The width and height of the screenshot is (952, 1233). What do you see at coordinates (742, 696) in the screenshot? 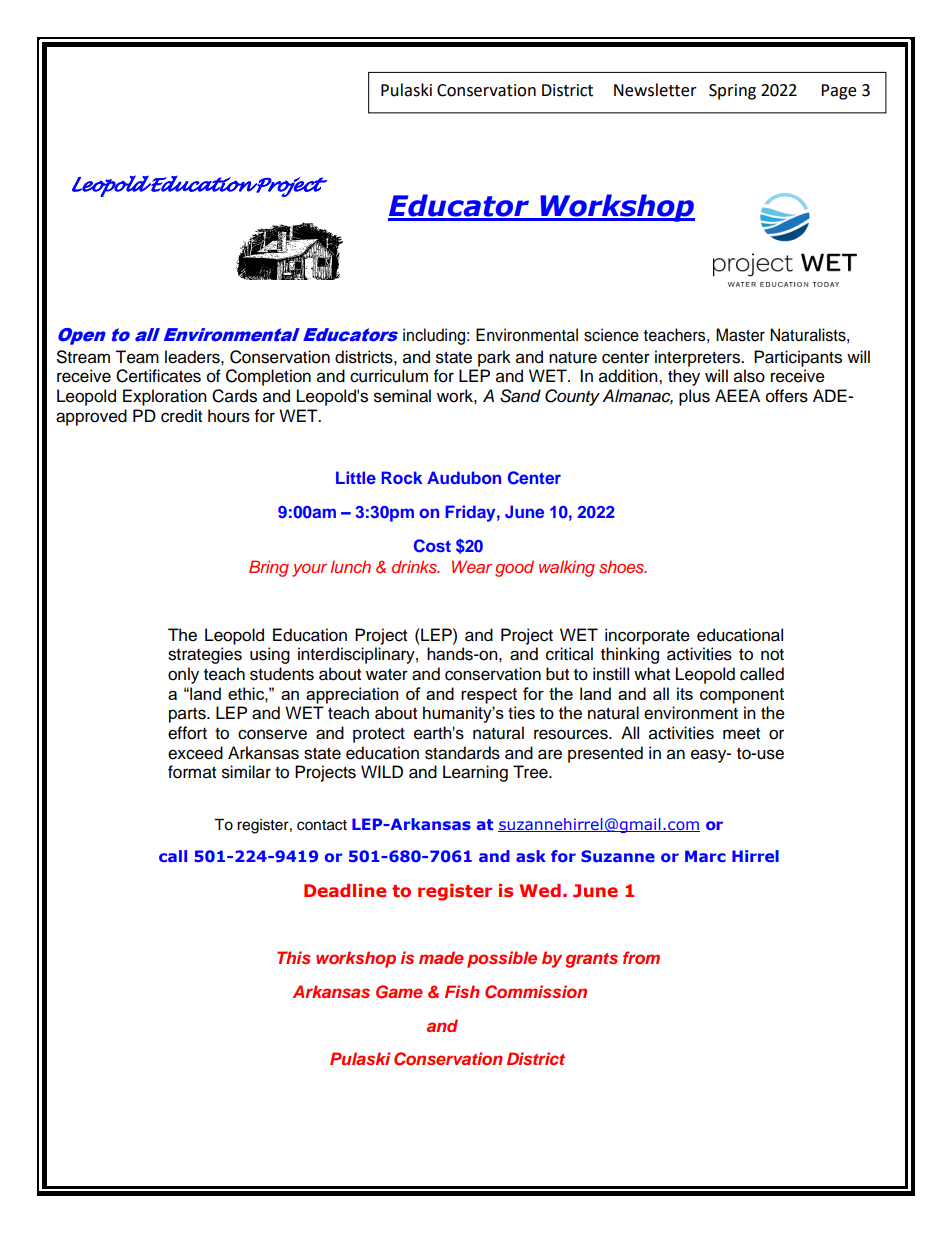
I see `component` at bounding box center [742, 696].
